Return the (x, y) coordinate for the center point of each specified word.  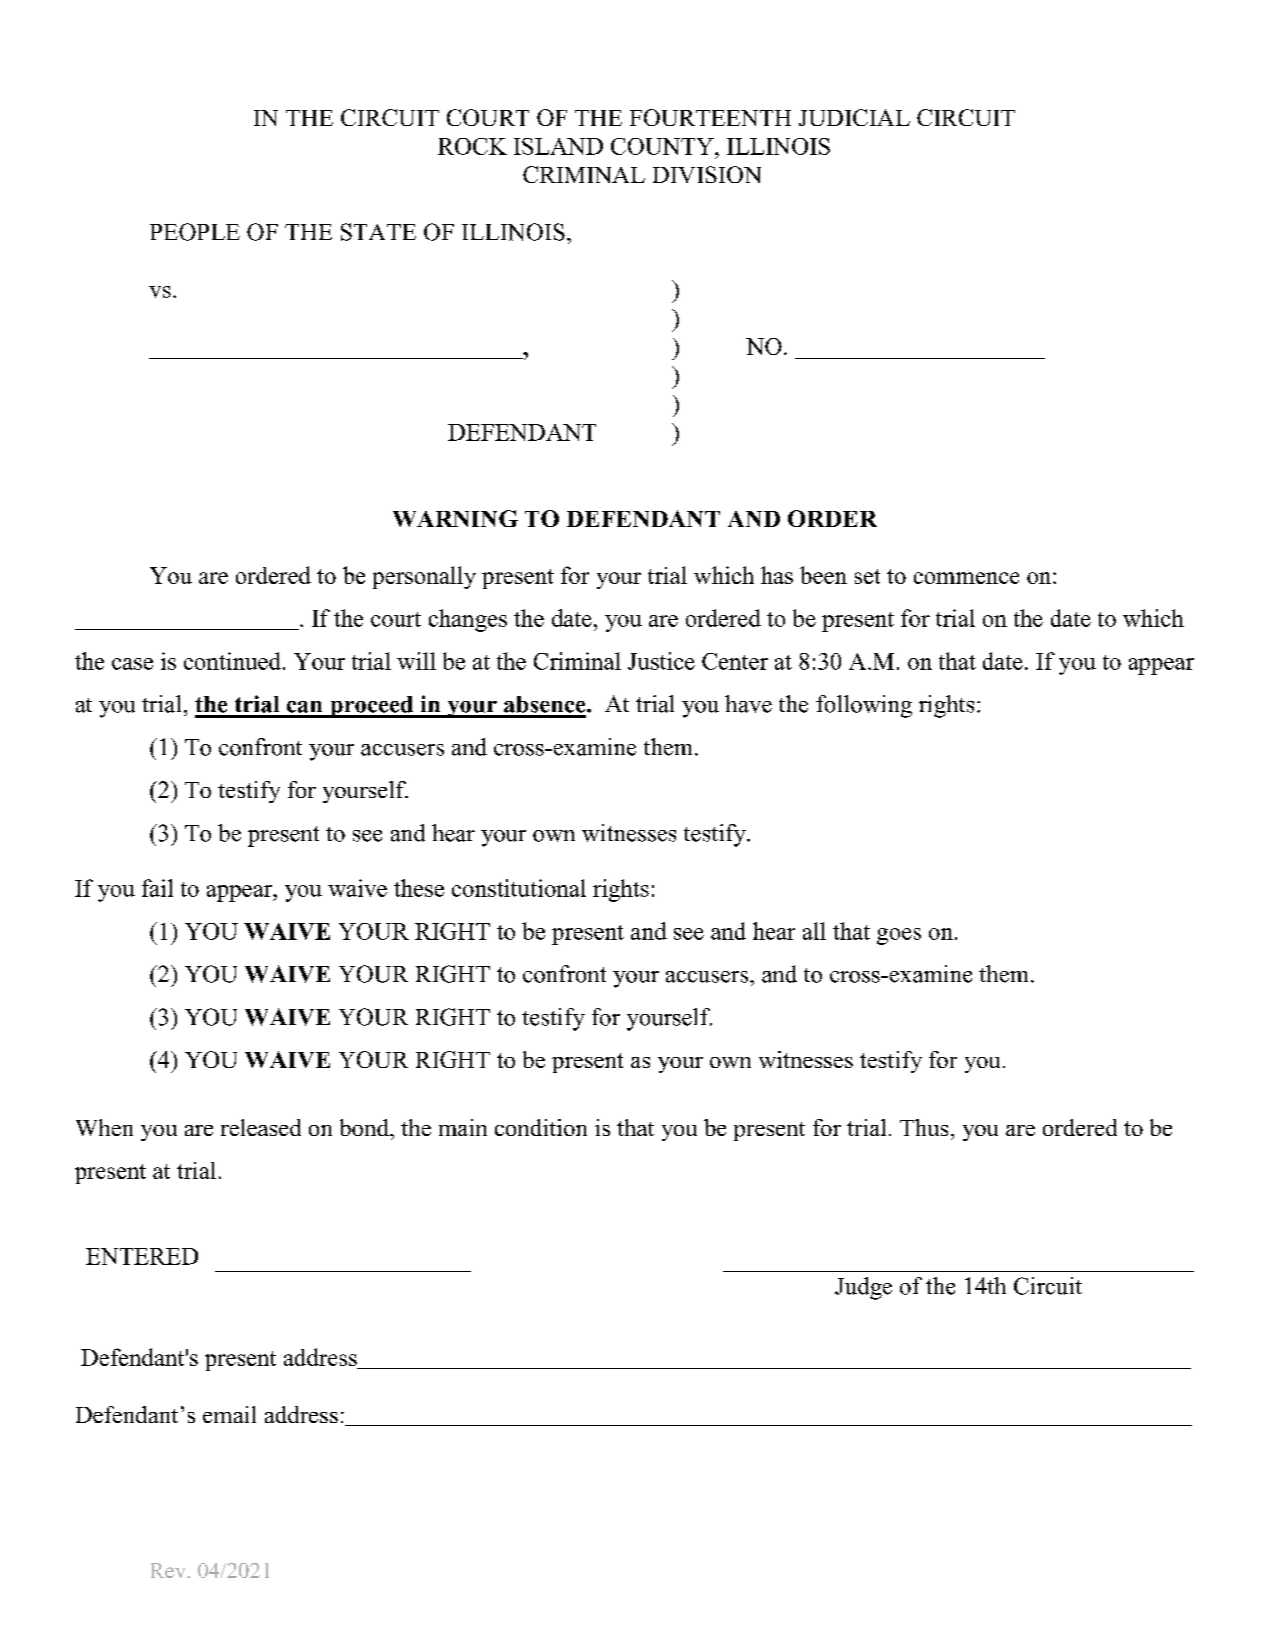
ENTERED (142, 1256)
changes (468, 620)
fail (157, 888)
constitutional (519, 888)
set (867, 576)
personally (424, 577)
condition (541, 1127)
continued (234, 661)
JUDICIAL (854, 117)
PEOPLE (195, 232)
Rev (169, 1570)
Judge (863, 1288)
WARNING (455, 518)
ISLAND (558, 146)
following (864, 706)
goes (899, 936)
